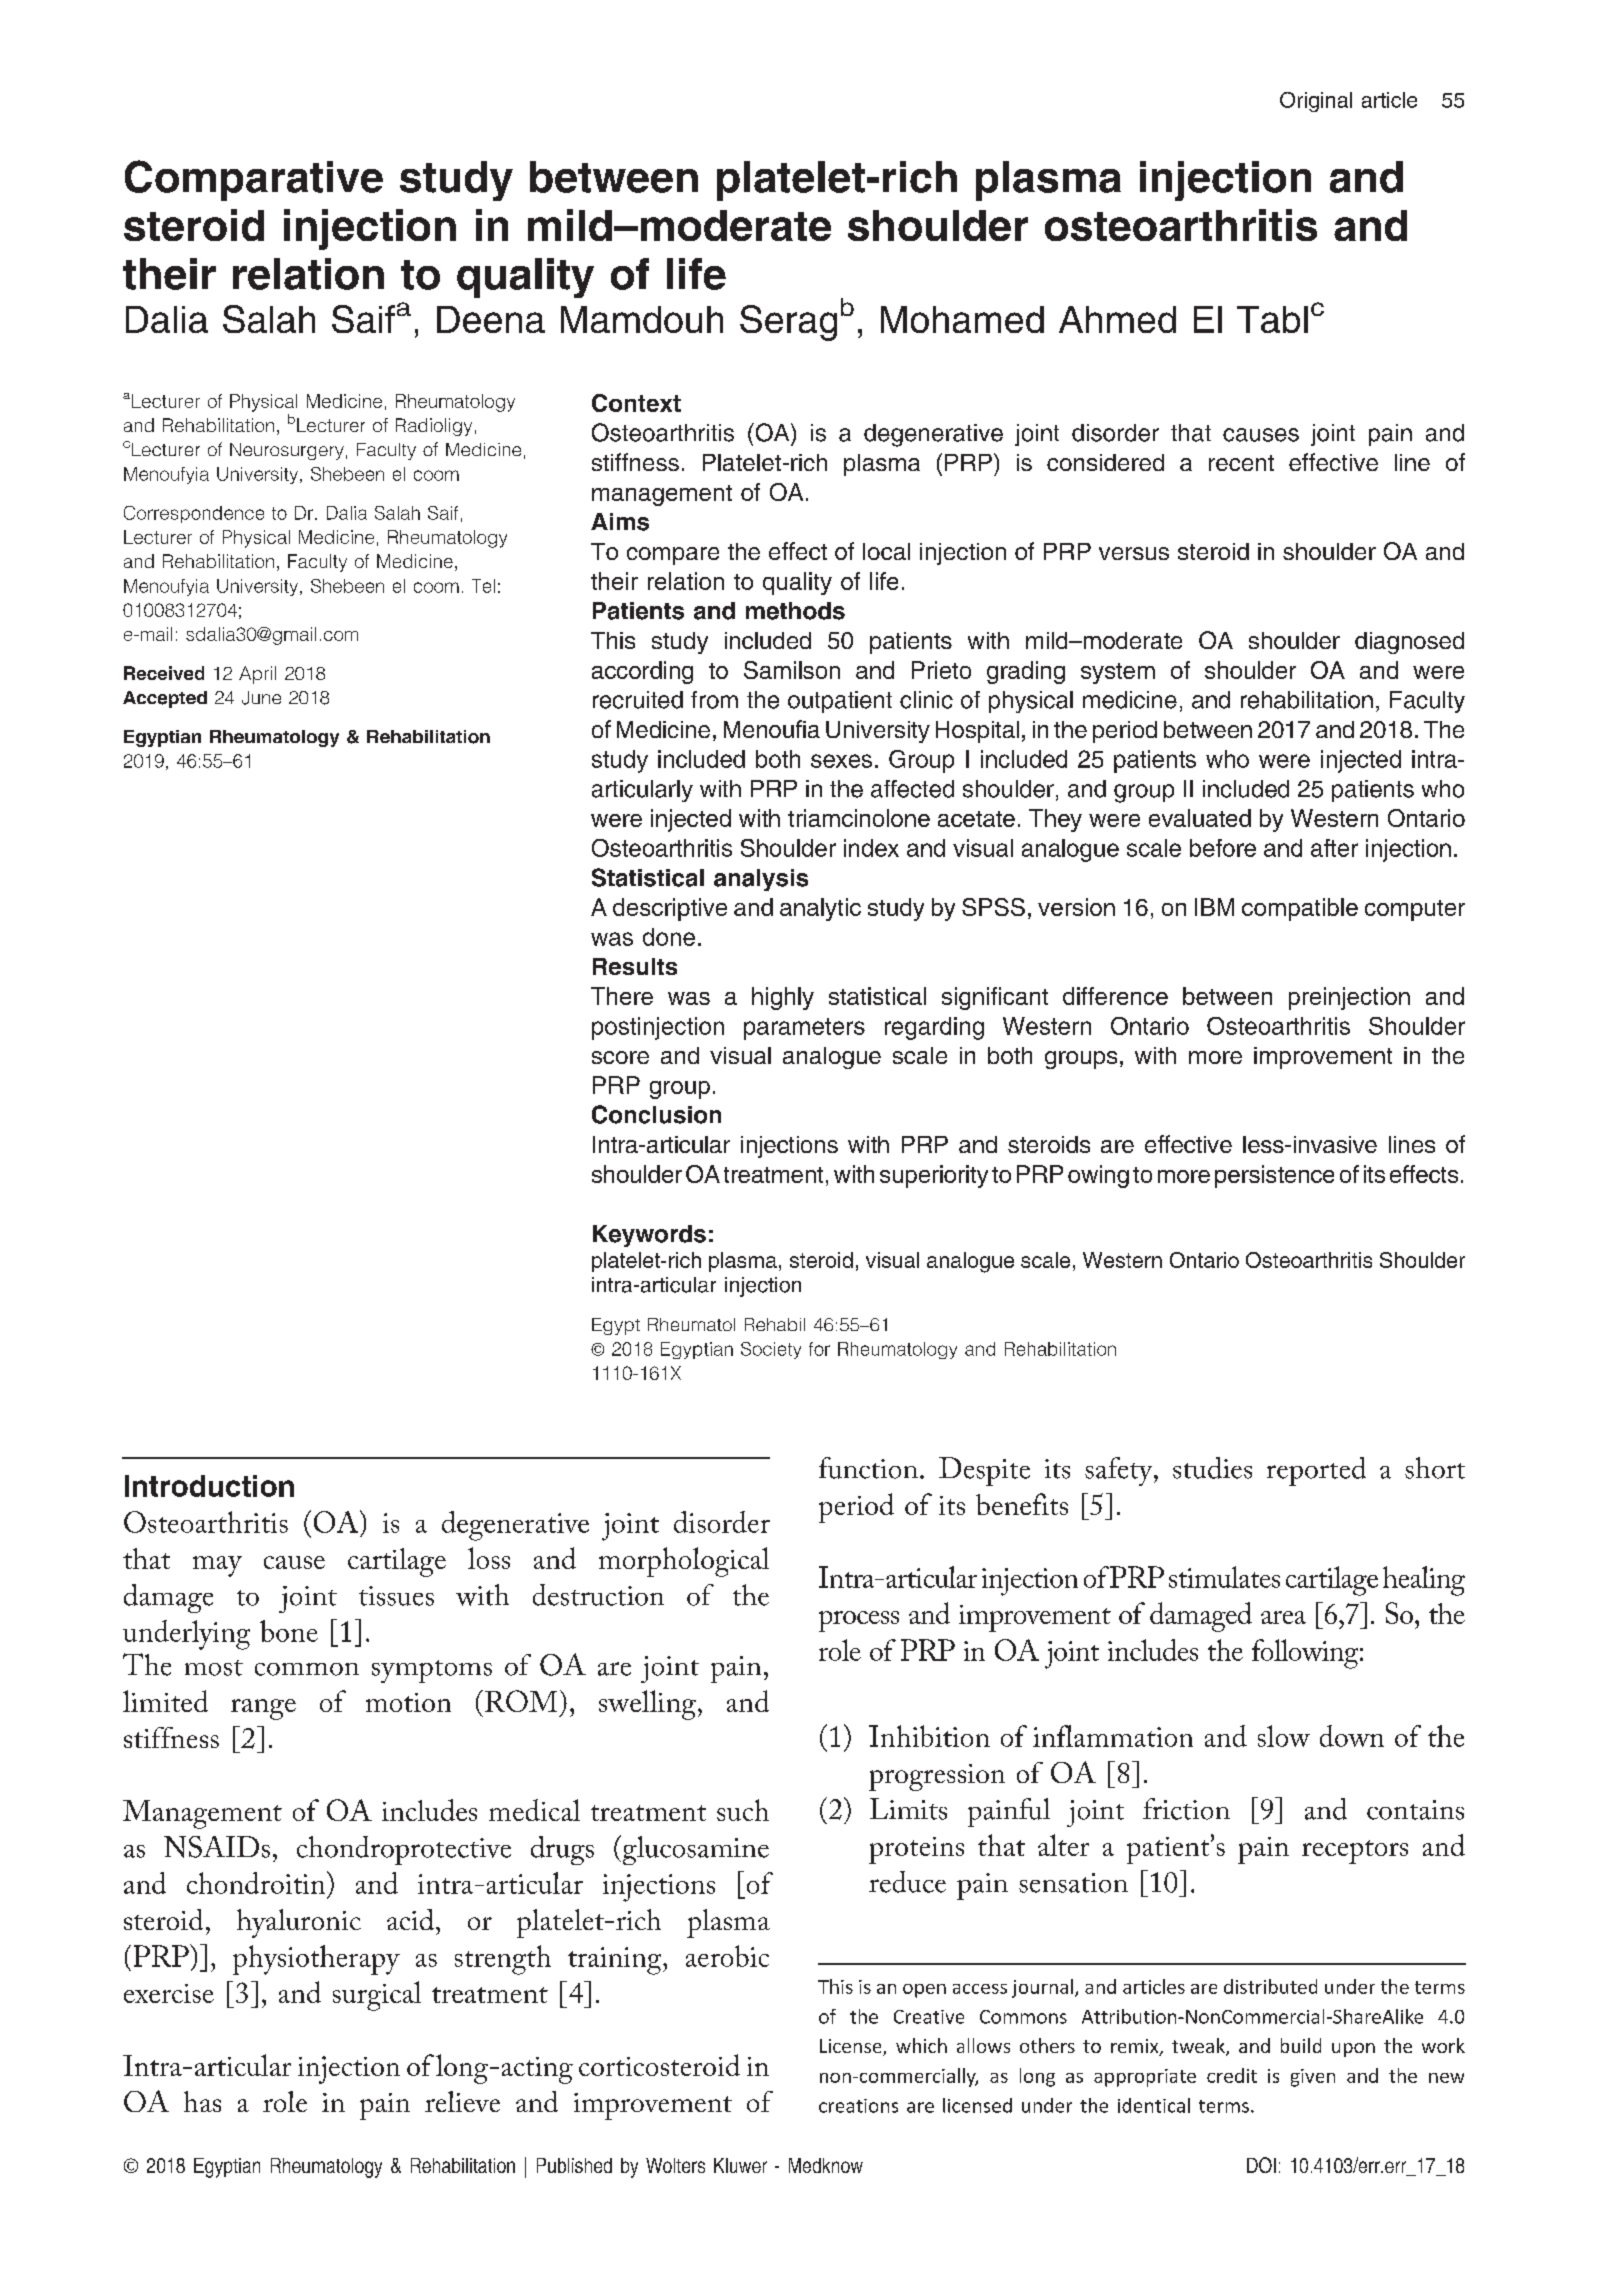  Describe the element at coordinates (804, 1029) in the image. I see `parameters` at that location.
